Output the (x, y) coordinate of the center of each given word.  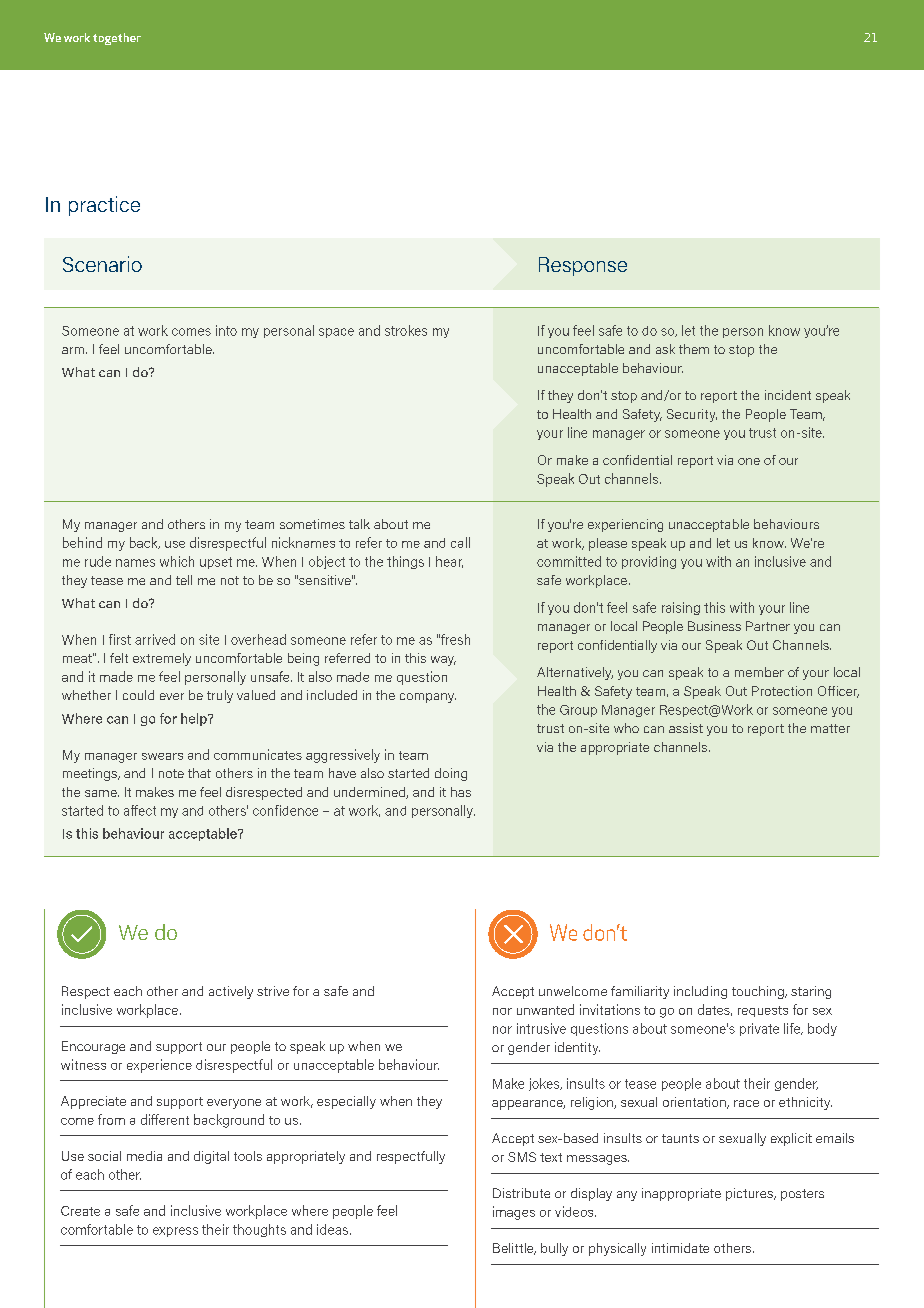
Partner (768, 626)
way (443, 661)
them (694, 349)
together (117, 39)
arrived (155, 639)
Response (583, 266)
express (175, 1232)
